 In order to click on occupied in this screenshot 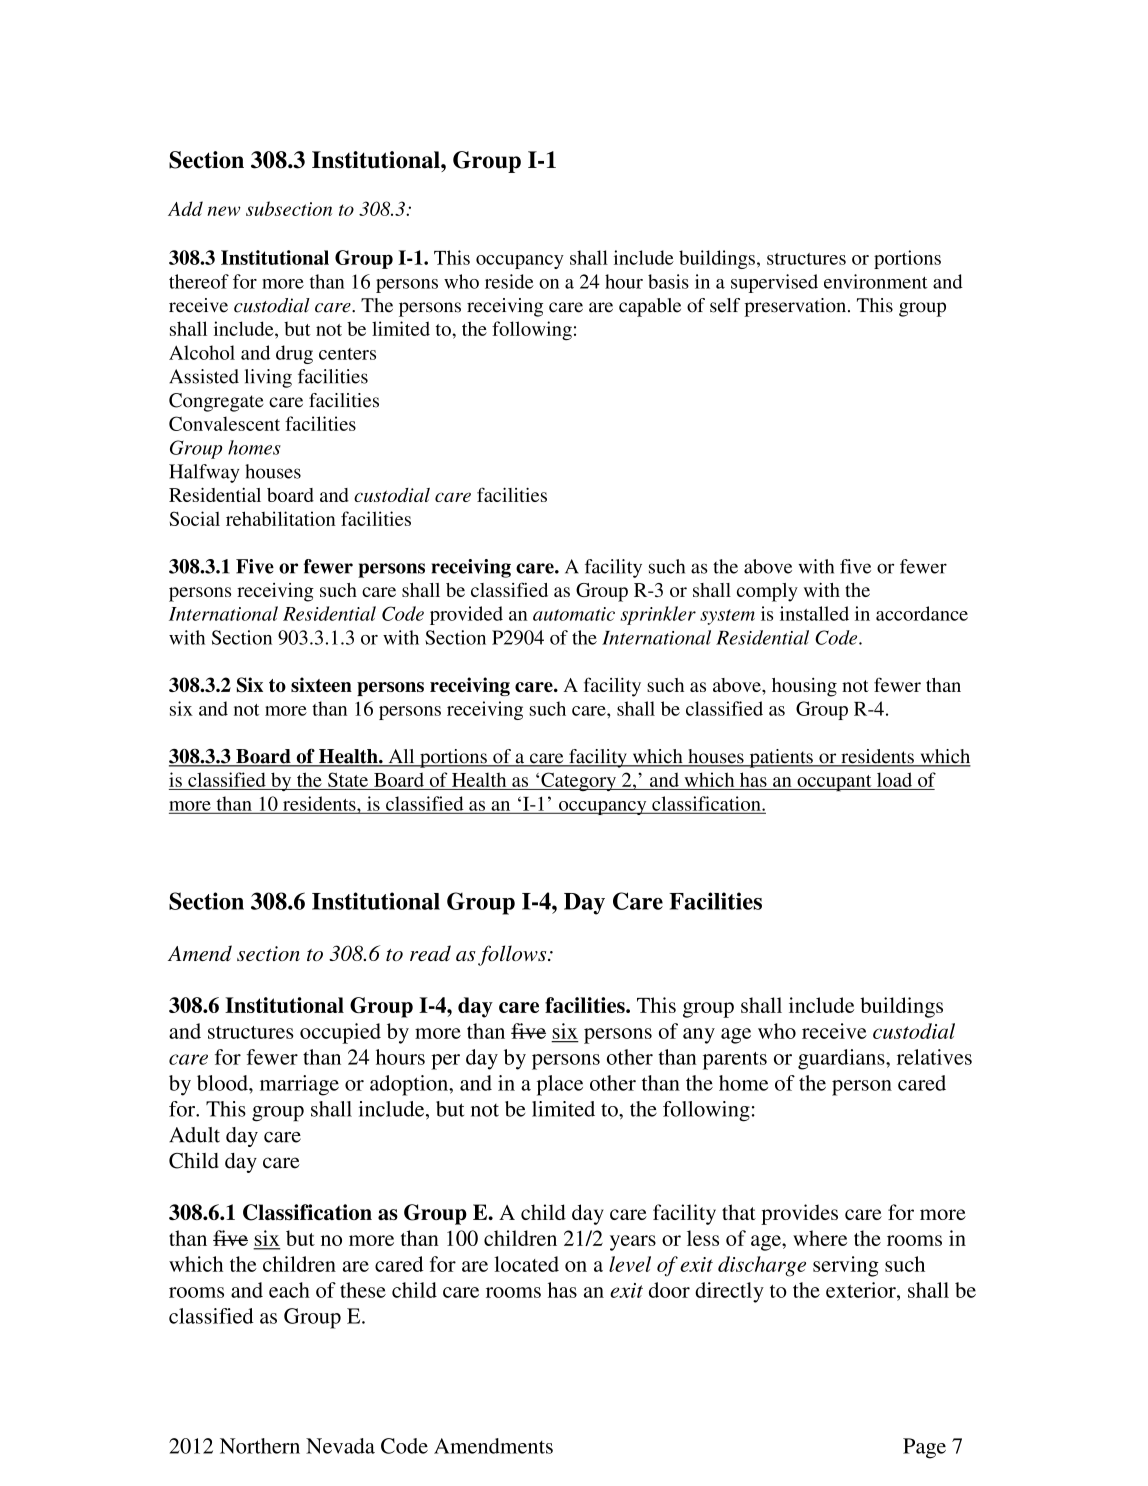, I will do `click(340, 1033)`.
